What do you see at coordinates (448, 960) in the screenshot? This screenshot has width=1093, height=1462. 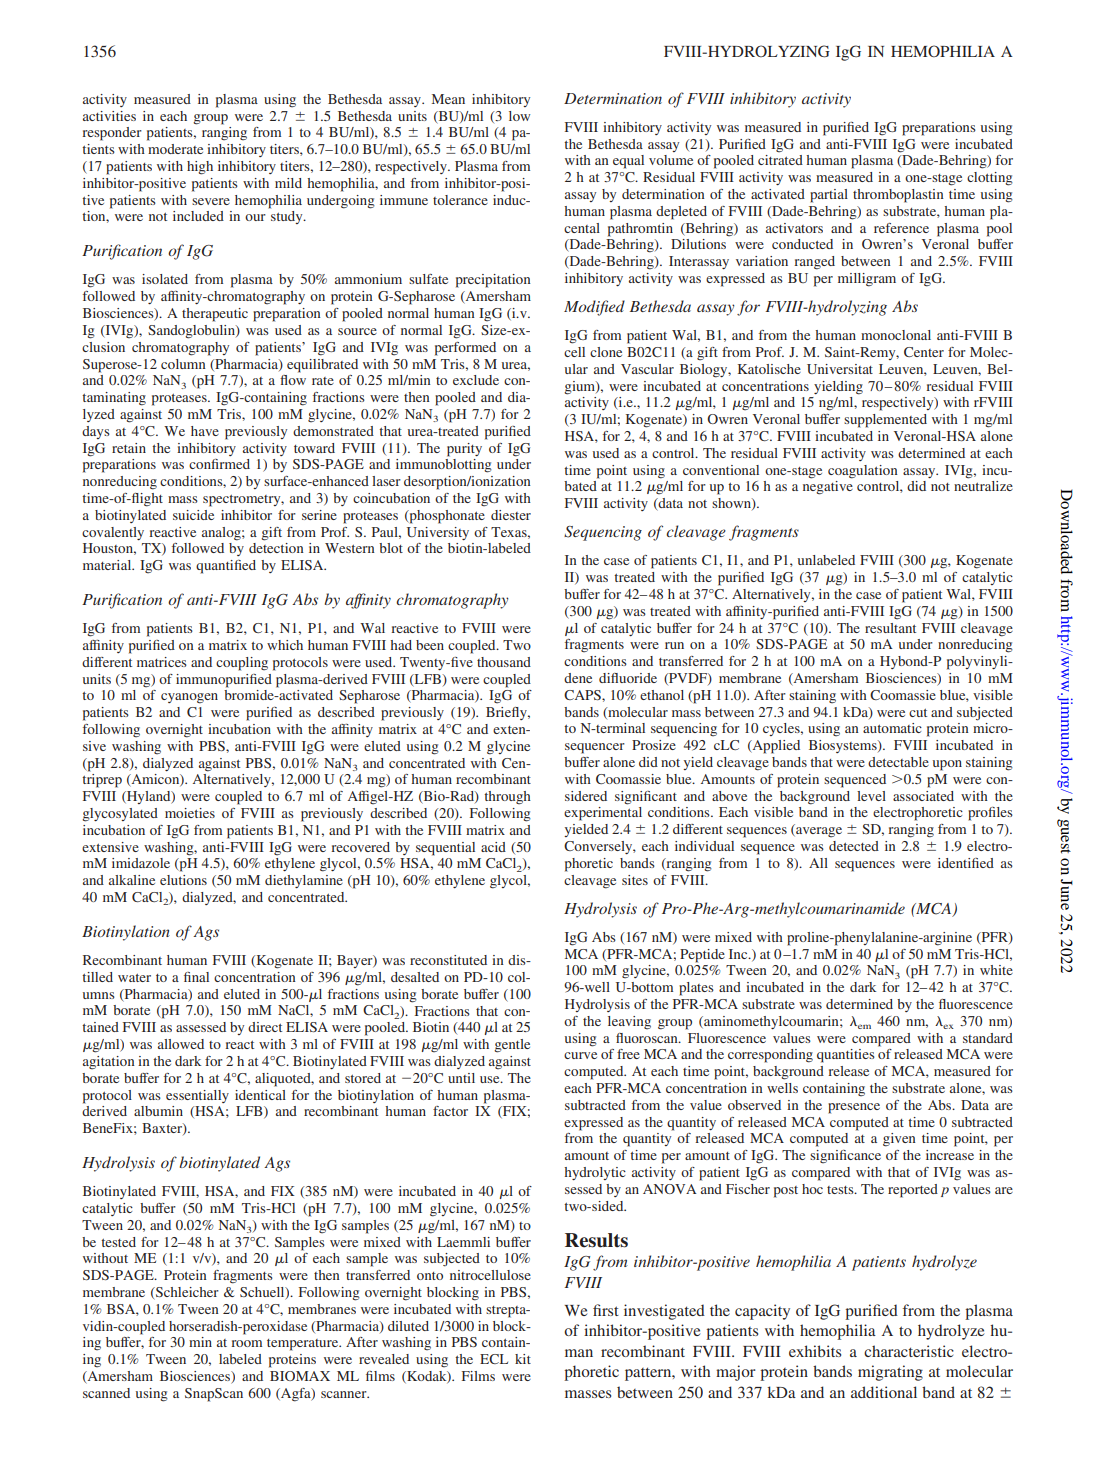 I see `reconstituted` at bounding box center [448, 960].
